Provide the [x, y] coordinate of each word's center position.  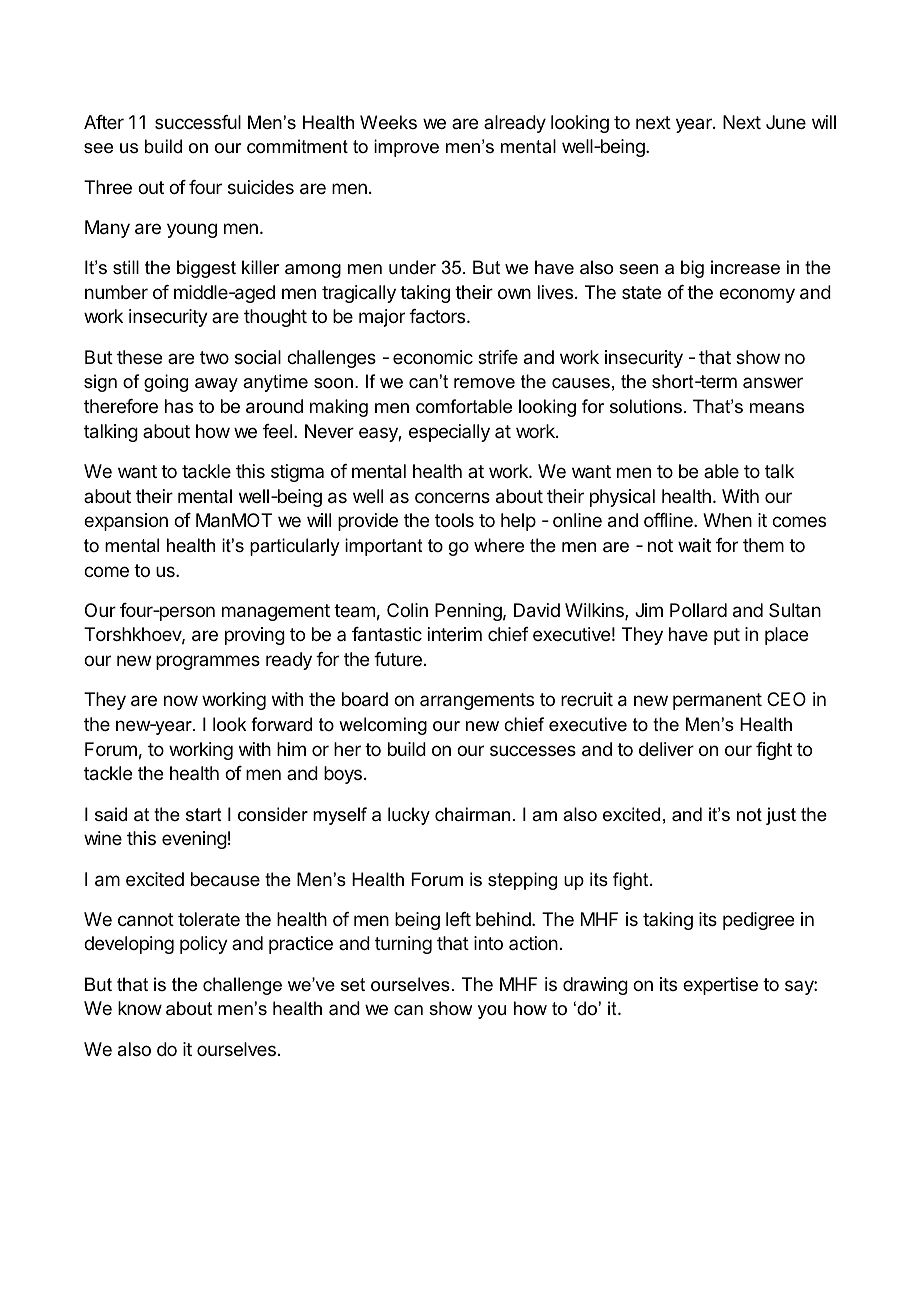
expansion [126, 522]
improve [406, 148]
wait [694, 545]
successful [198, 122]
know [140, 1008]
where [499, 545]
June [786, 122]
